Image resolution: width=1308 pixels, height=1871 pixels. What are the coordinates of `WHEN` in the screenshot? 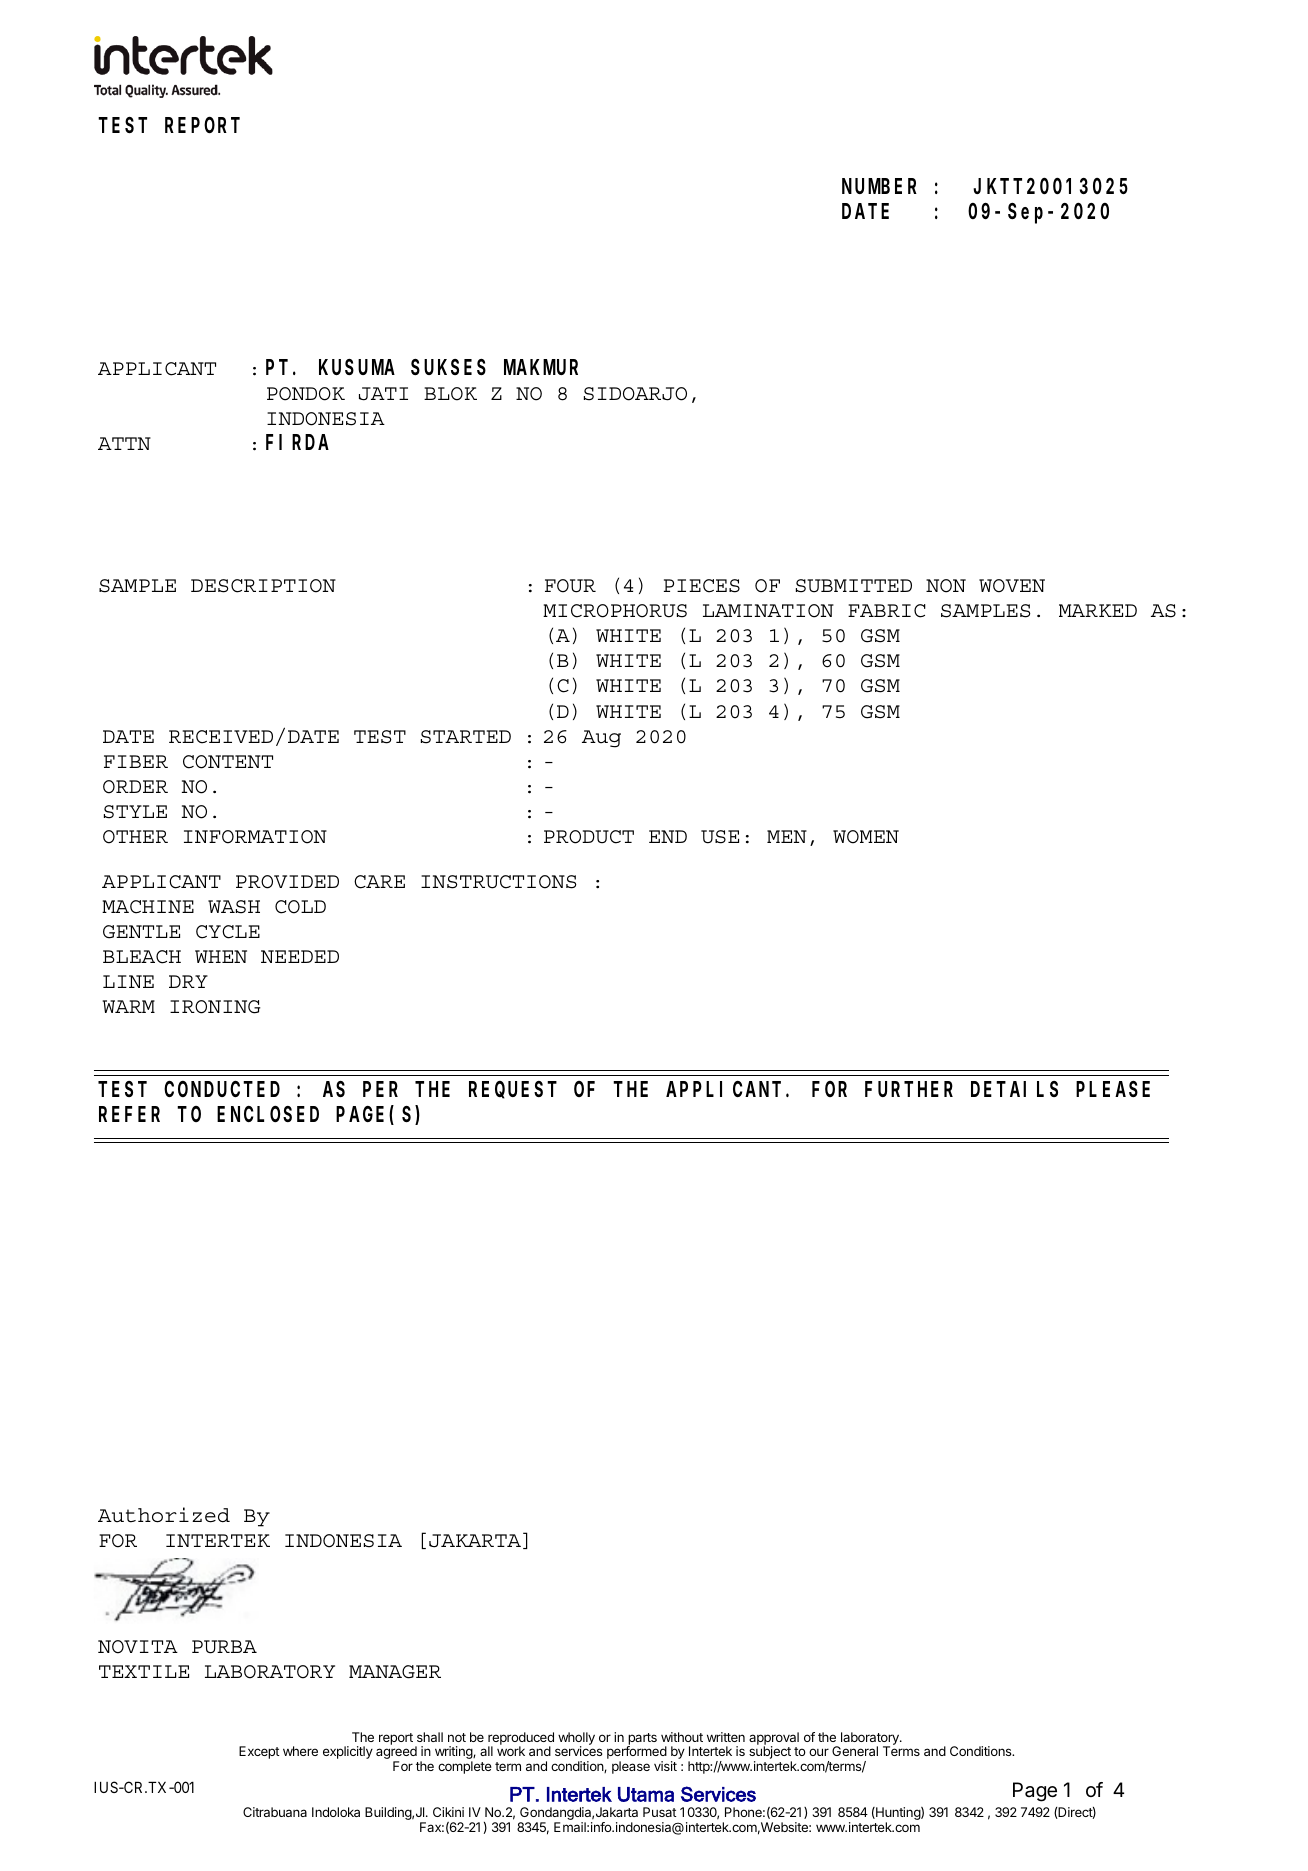 It's located at (221, 956).
